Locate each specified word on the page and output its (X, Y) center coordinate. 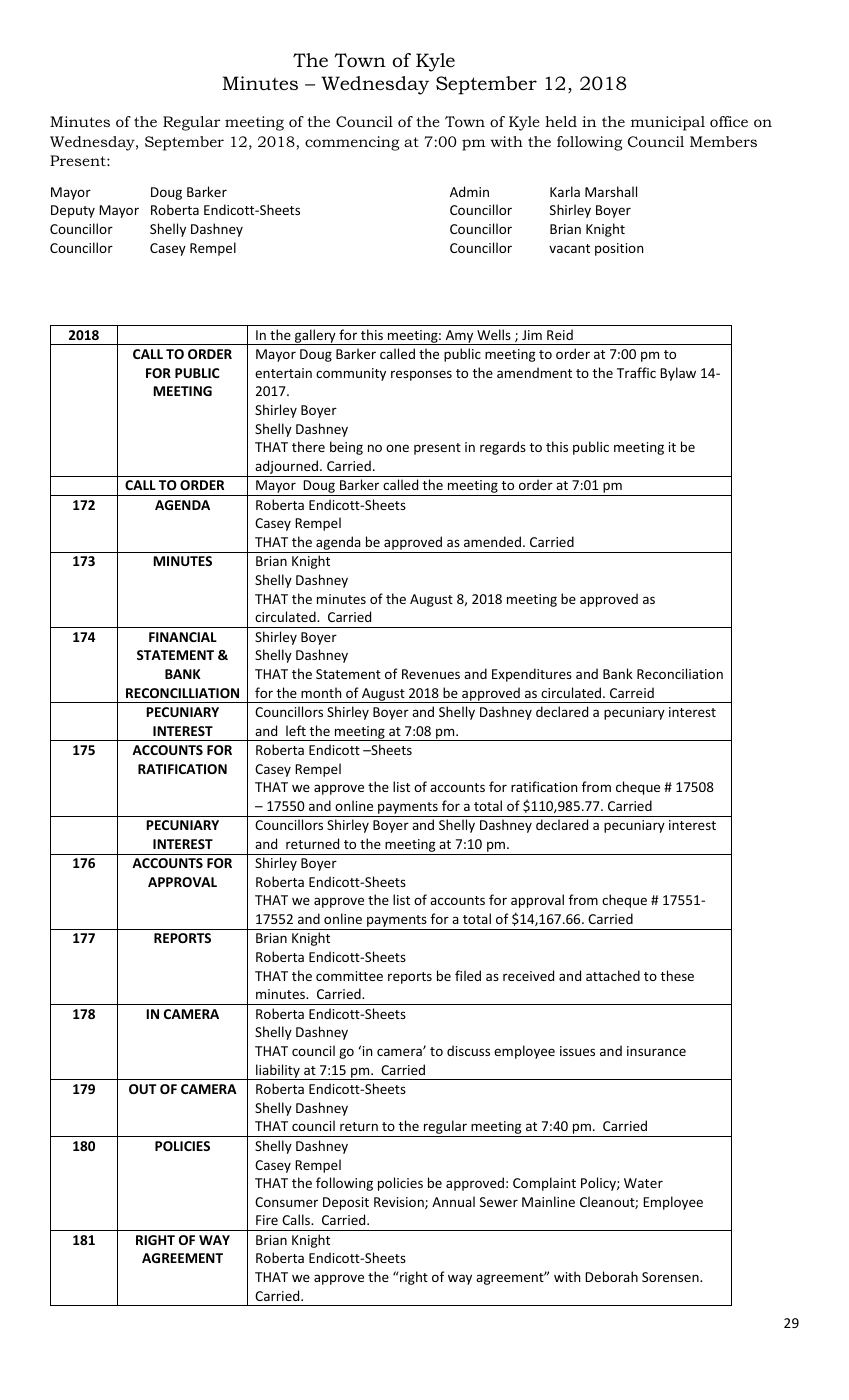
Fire (267, 1220)
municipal (668, 123)
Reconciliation (680, 673)
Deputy (73, 211)
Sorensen (671, 1277)
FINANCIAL (183, 637)
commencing (352, 143)
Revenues (431, 674)
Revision (400, 1203)
